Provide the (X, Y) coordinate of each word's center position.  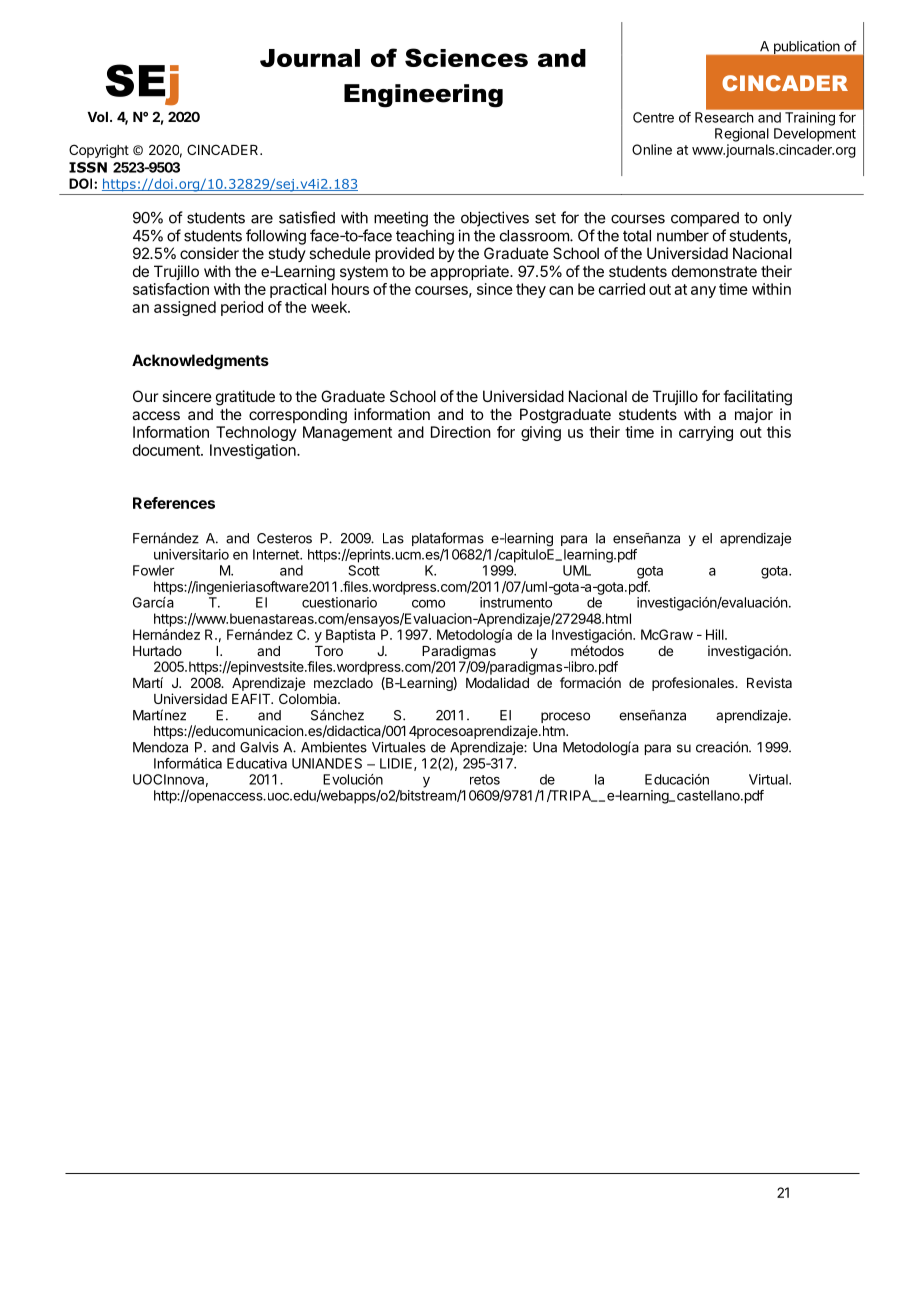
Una (545, 747)
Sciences (466, 57)
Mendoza (160, 747)
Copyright (99, 151)
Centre (653, 117)
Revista (769, 682)
